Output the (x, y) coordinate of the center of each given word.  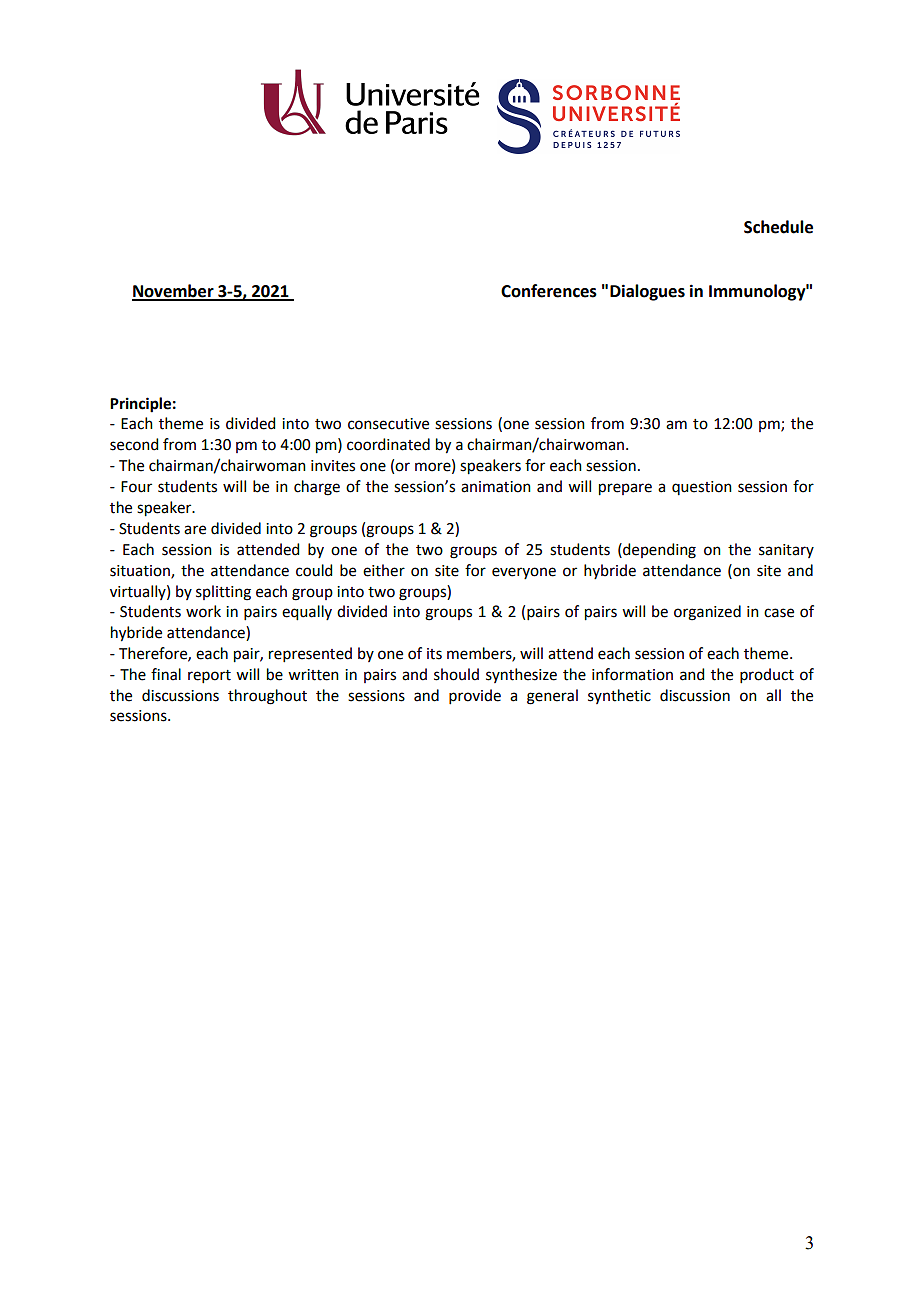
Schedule (778, 227)
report (209, 676)
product (767, 675)
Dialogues (647, 292)
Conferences (549, 291)
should (456, 674)
